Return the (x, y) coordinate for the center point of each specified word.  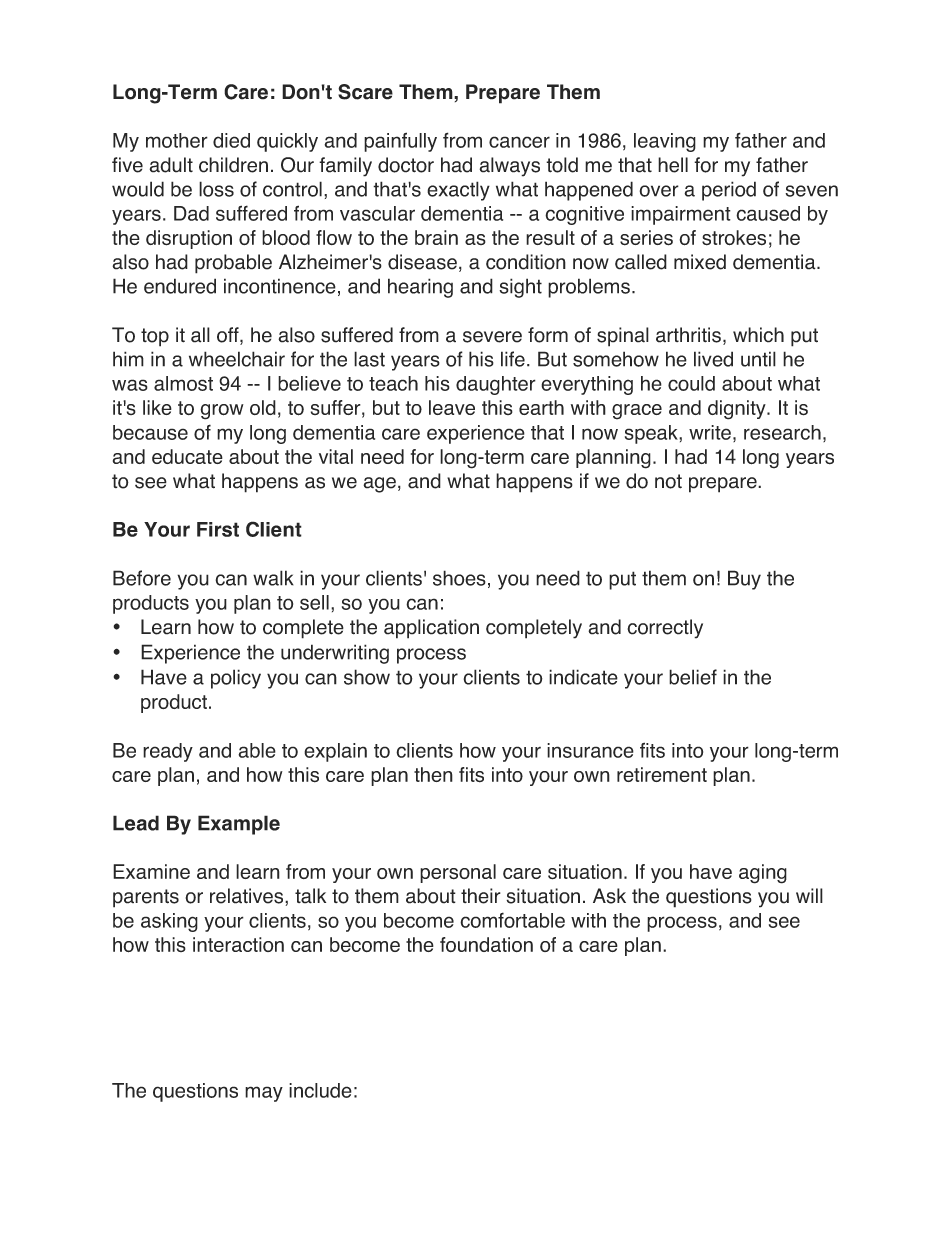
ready (168, 752)
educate (187, 456)
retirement (662, 774)
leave (452, 407)
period (729, 191)
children (233, 165)
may (264, 1094)
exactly (458, 191)
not (668, 481)
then (433, 774)
